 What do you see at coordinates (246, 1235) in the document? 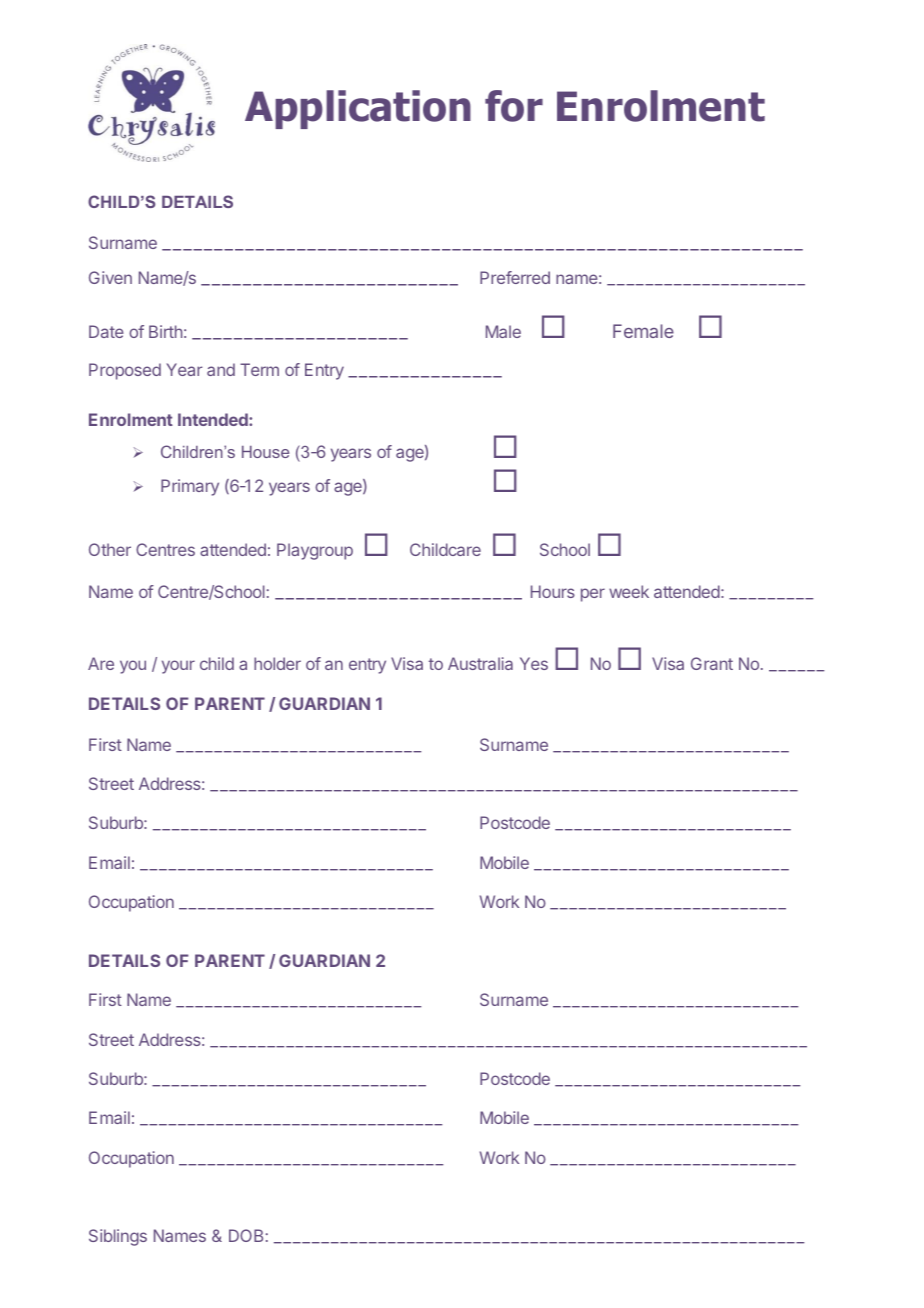
I see `DOB` at bounding box center [246, 1235].
